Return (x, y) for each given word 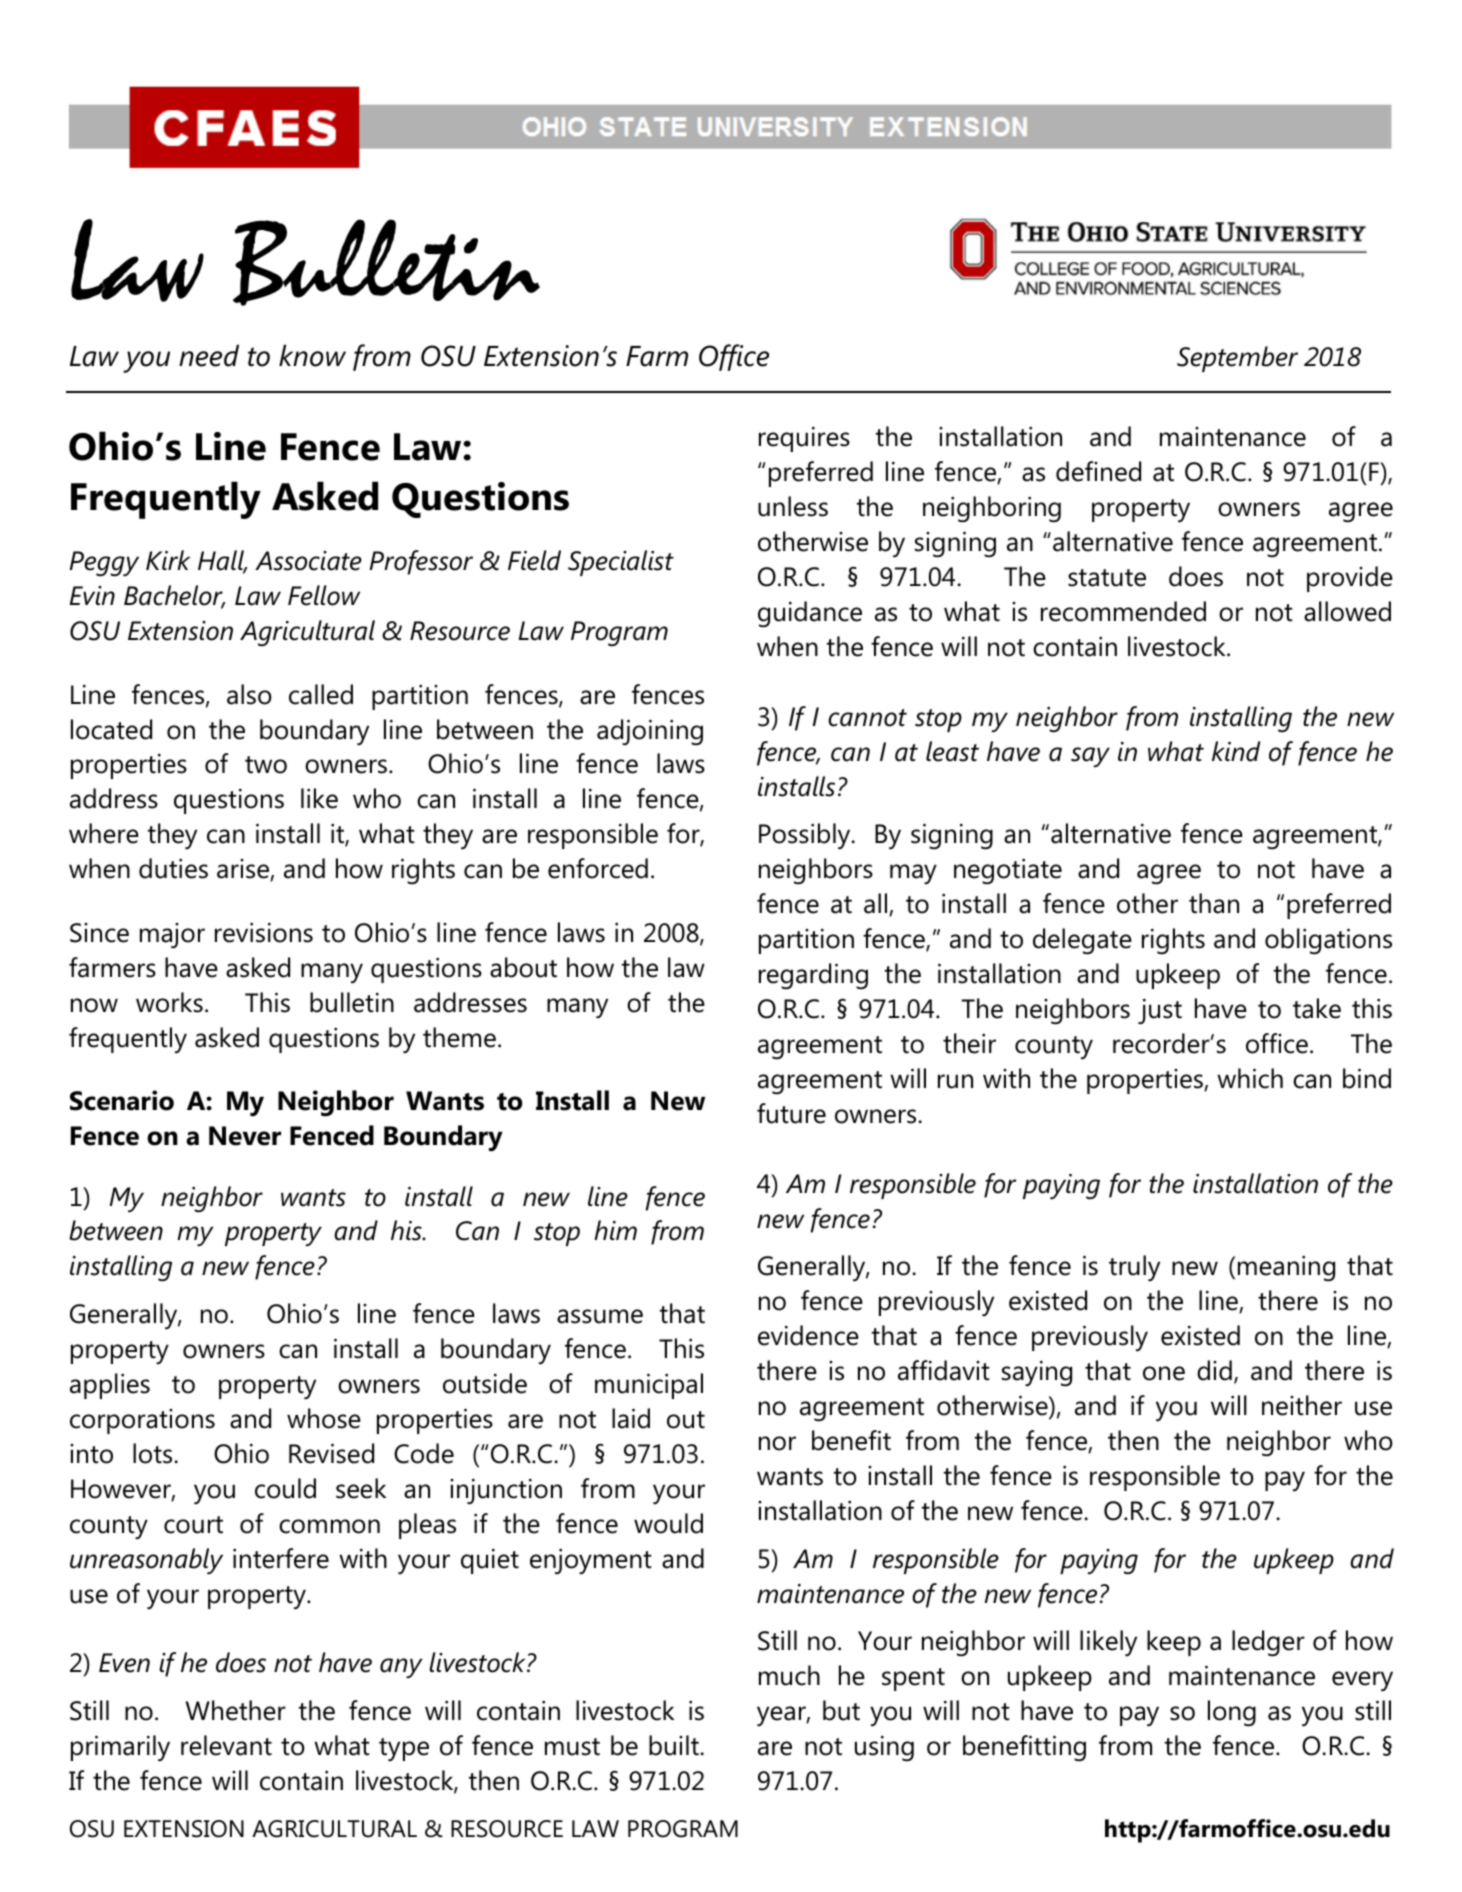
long (1232, 1713)
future (791, 1113)
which (1250, 1078)
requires (804, 439)
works (169, 1002)
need (209, 355)
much (789, 1675)
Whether (236, 1710)
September (1237, 359)
